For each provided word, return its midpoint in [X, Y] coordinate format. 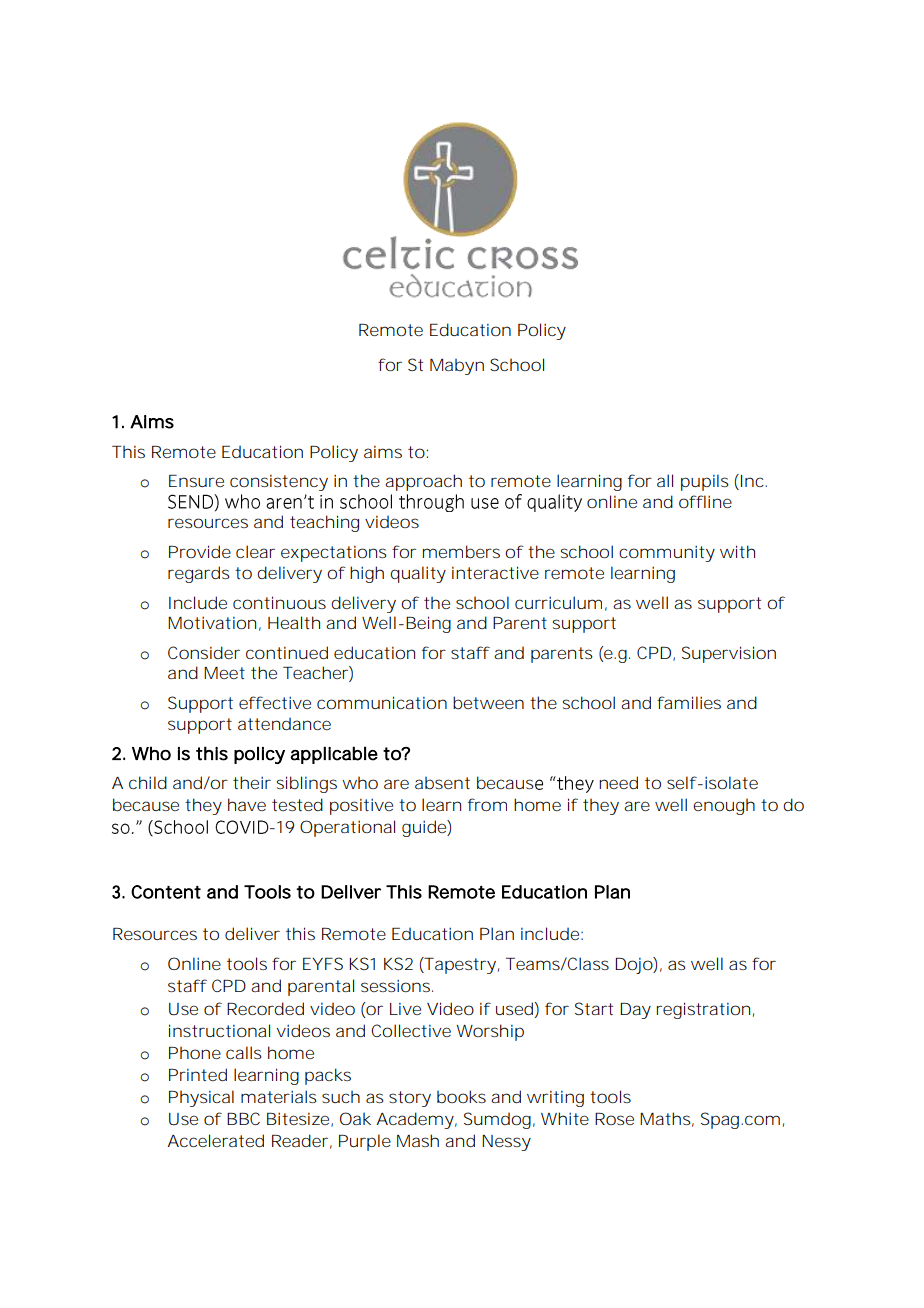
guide [424, 828]
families [689, 702]
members [461, 552]
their [252, 782]
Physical [201, 1098]
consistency [279, 483]
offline [705, 501]
